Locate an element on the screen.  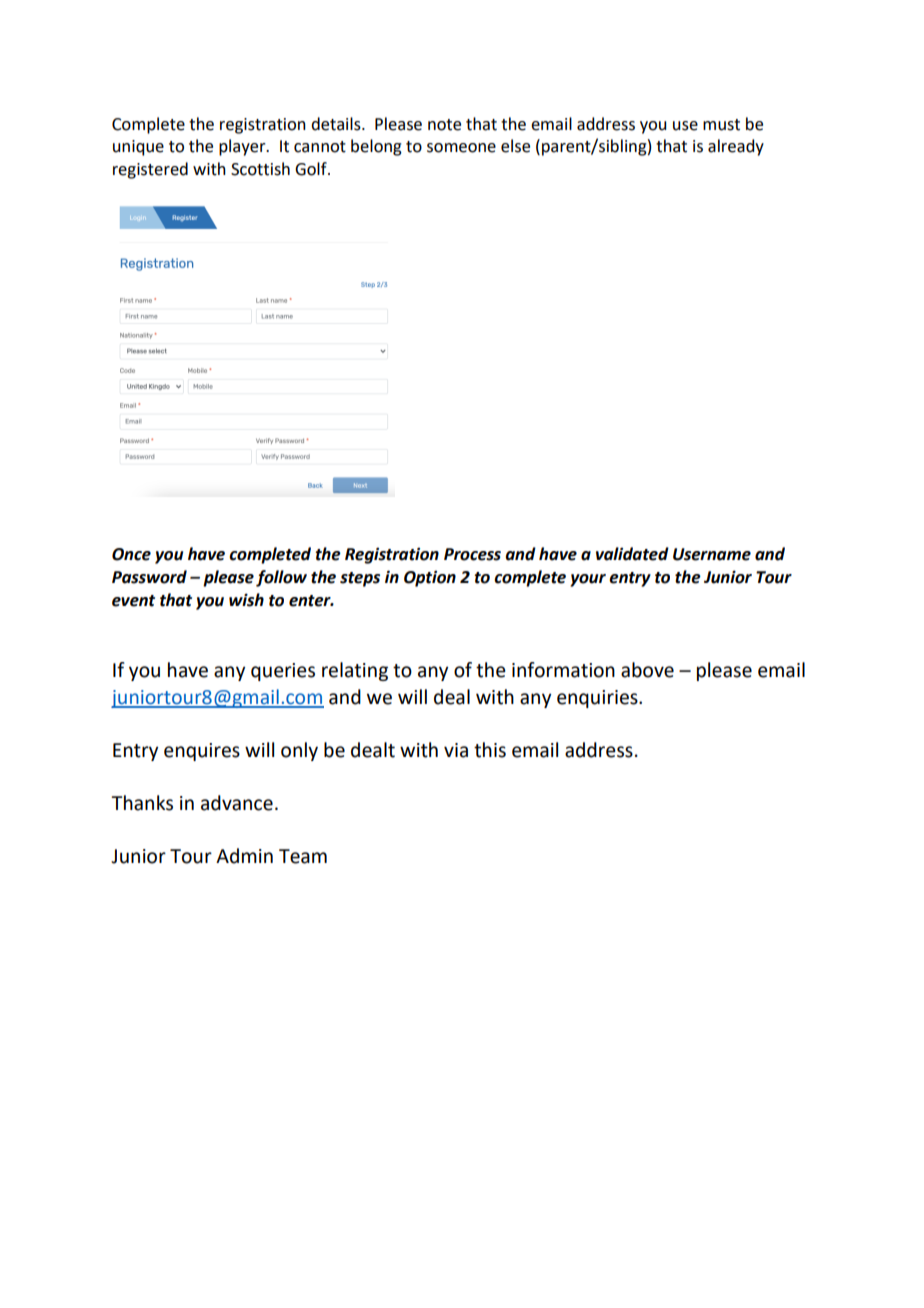
Admin is located at coordinates (244, 856).
